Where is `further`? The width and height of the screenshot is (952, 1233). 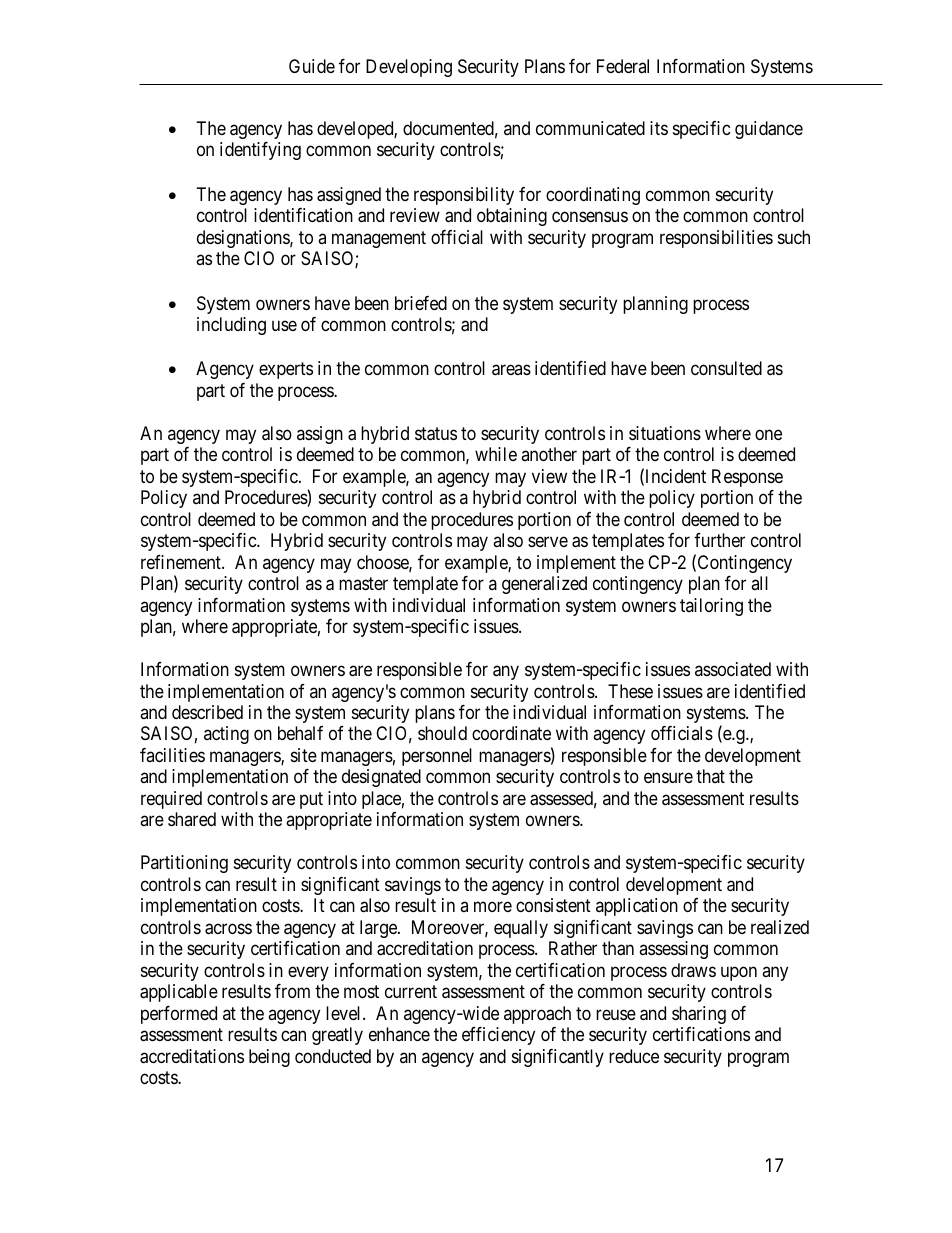 further is located at coordinates (719, 540).
